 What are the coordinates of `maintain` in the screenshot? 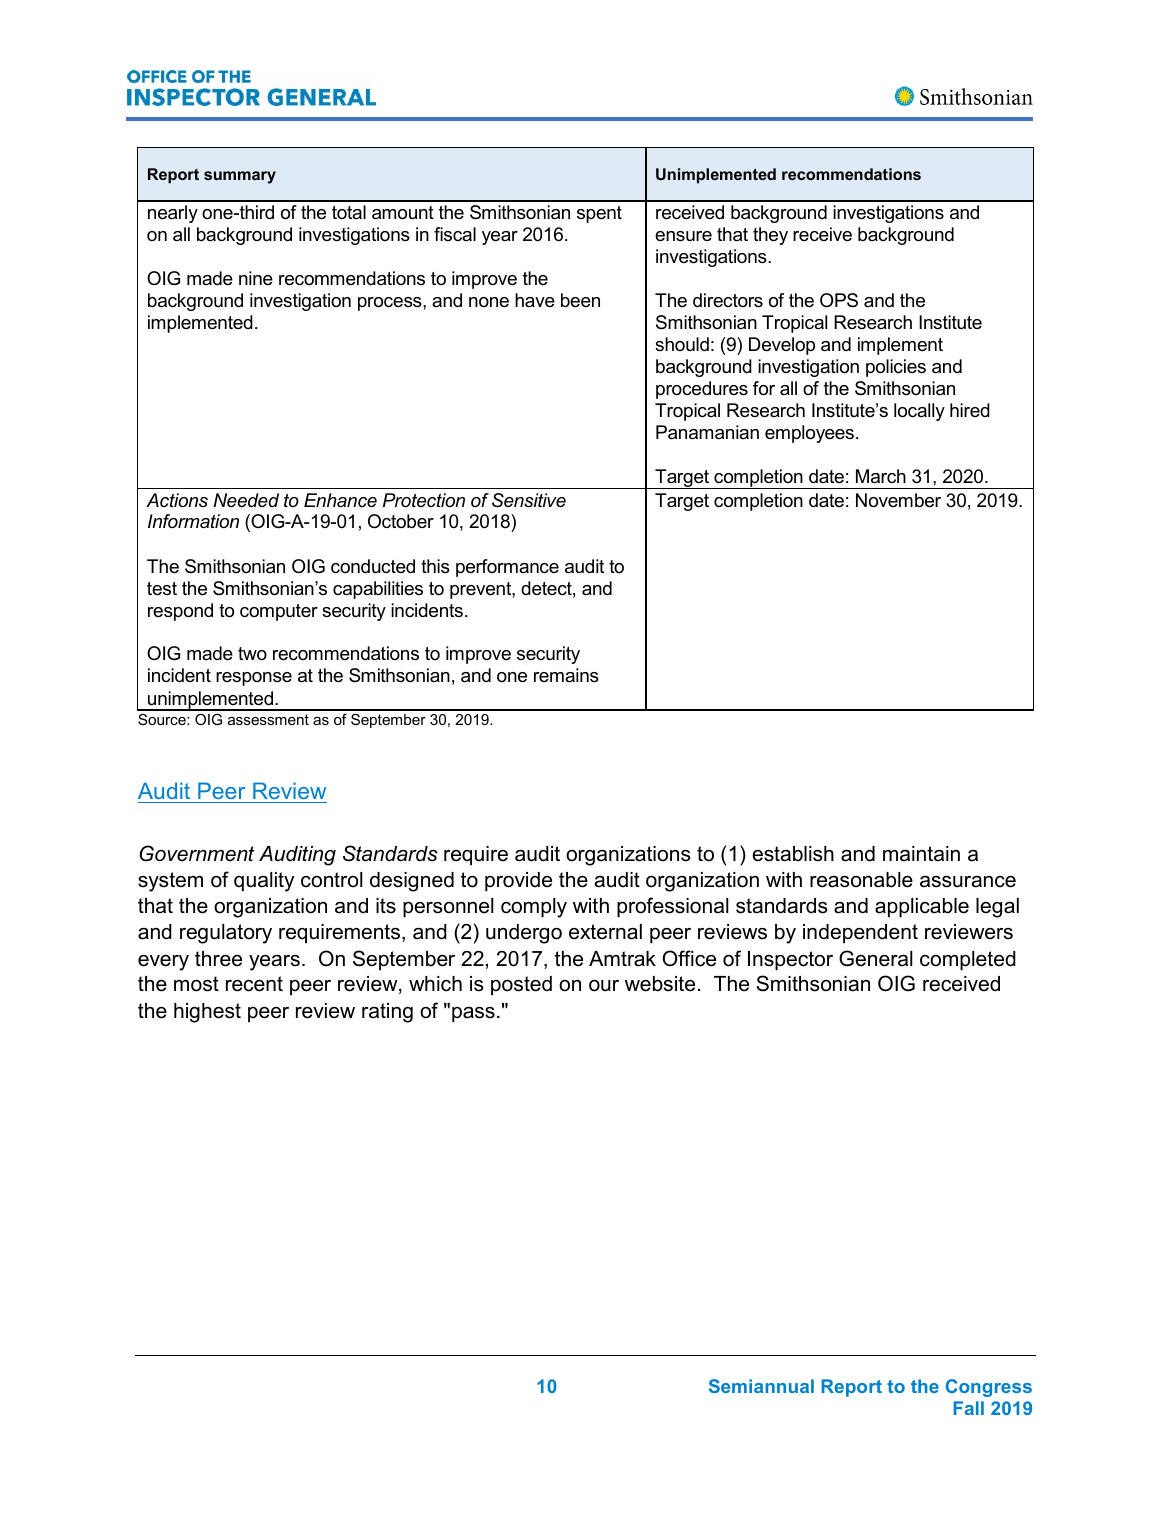 It's located at (921, 854).
